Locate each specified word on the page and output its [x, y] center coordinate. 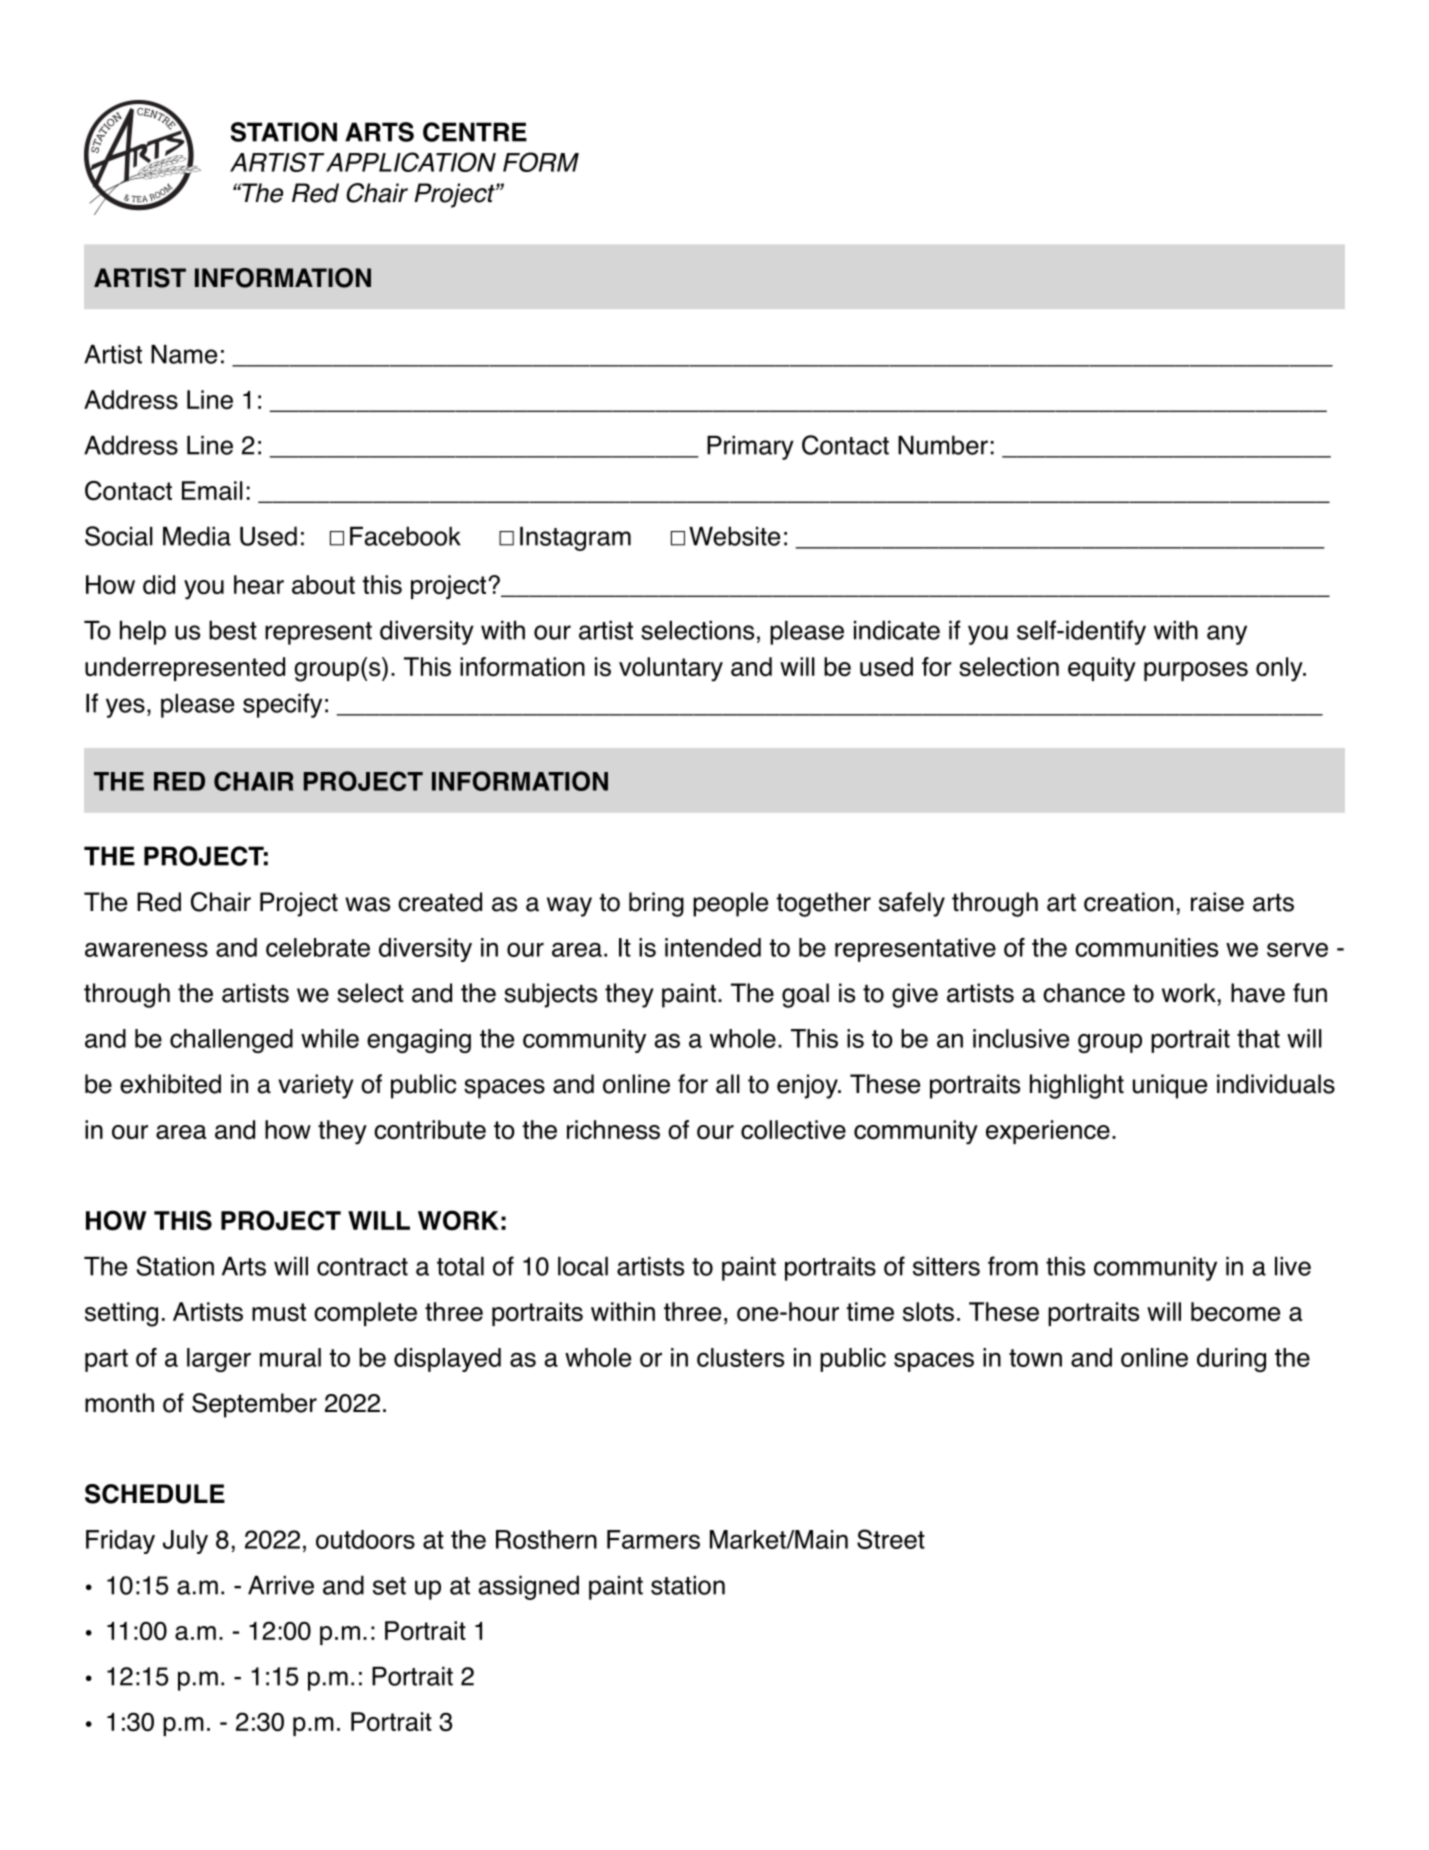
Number [943, 445]
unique [1170, 1086]
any [1227, 635]
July [185, 1542]
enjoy [808, 1086]
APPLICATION [411, 162]
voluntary [671, 669]
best [233, 630]
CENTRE [475, 132]
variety [316, 1086]
